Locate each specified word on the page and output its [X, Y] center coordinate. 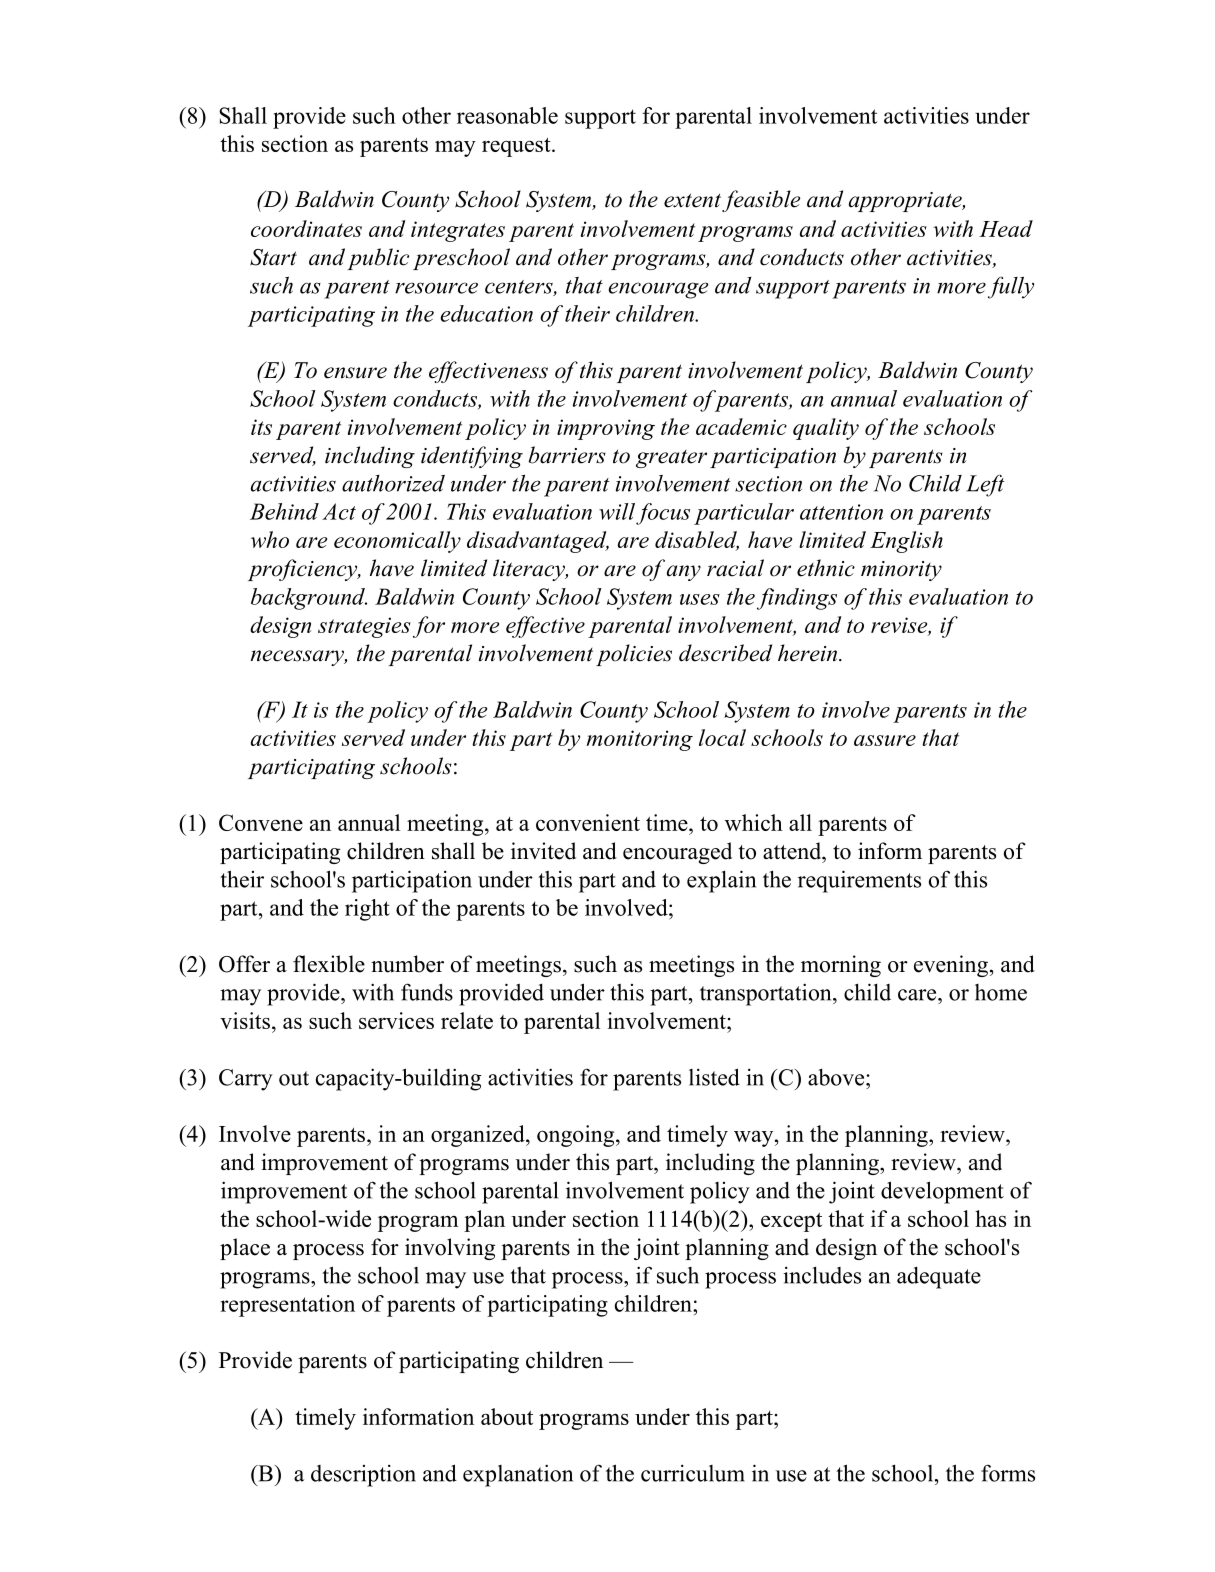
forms [1008, 1473]
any [684, 573]
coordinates [306, 228]
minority [901, 571]
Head [1006, 228]
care [917, 995]
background [309, 599]
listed [714, 1077]
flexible [329, 964]
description [363, 1476]
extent [692, 200]
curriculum [693, 1473]
